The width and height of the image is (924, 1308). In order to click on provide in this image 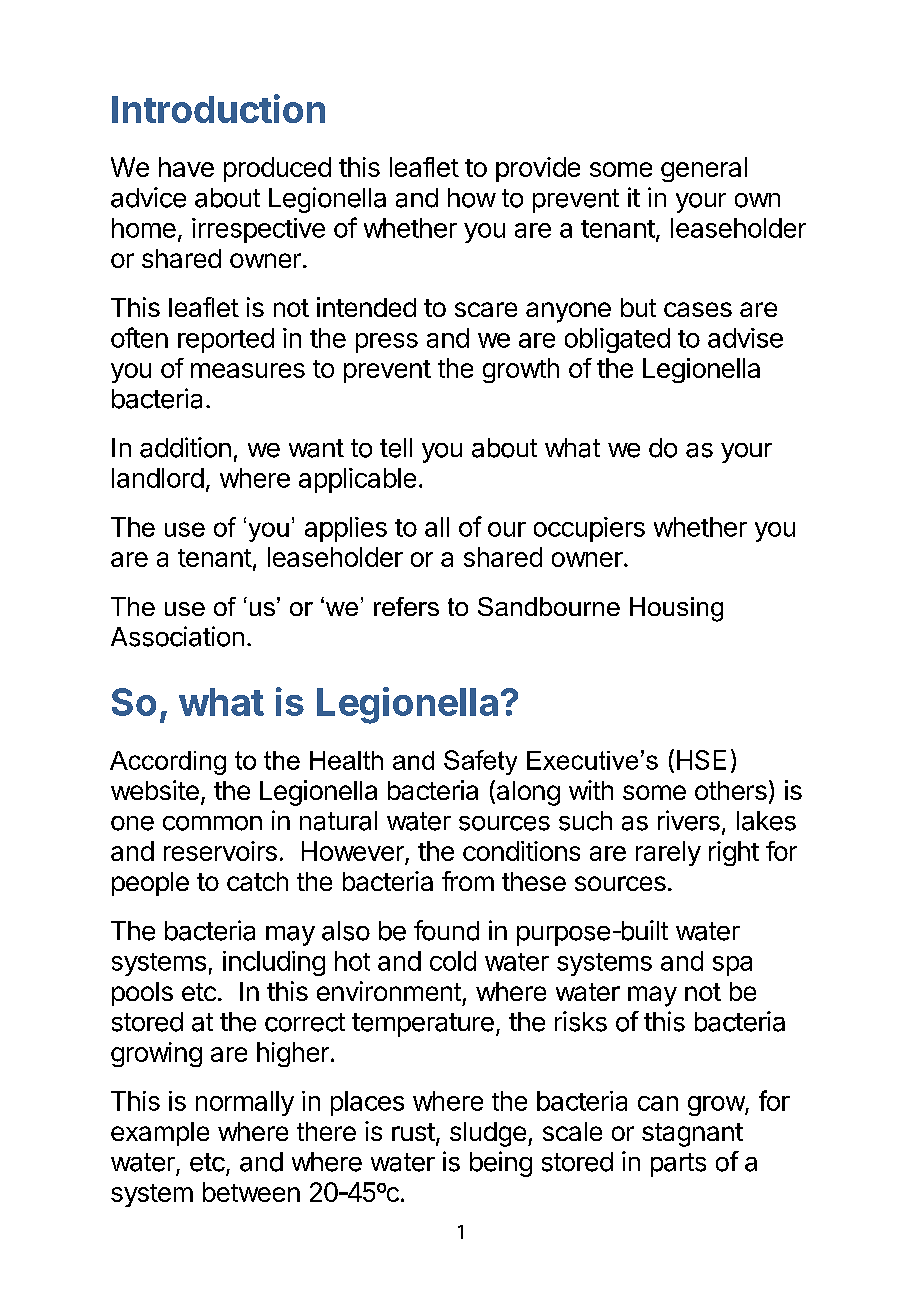, I will do `click(538, 169)`.
